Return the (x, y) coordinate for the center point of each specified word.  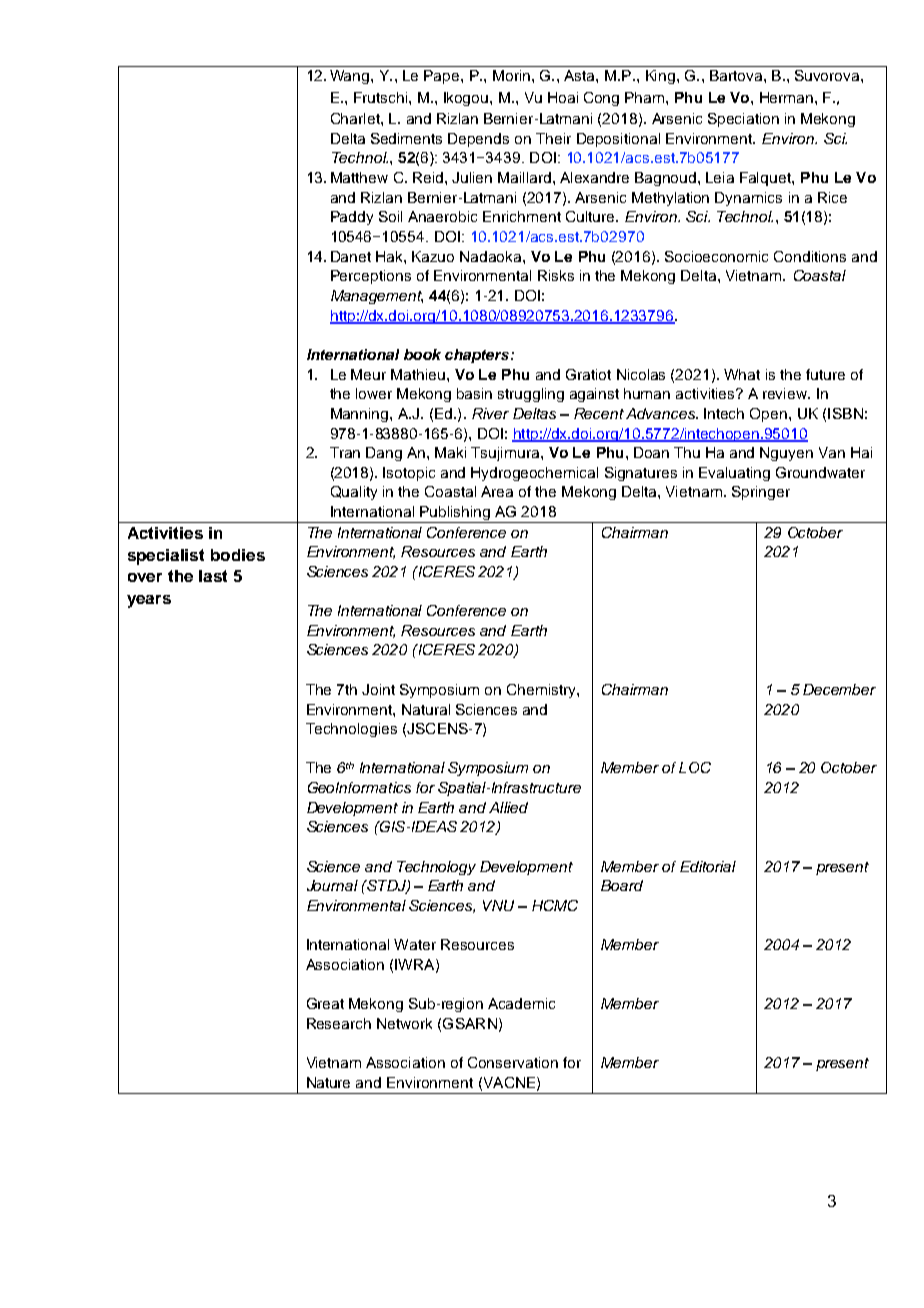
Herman (786, 97)
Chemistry (542, 691)
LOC (695, 767)
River (490, 413)
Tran (345, 452)
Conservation (513, 1062)
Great (325, 1003)
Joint (378, 689)
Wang (351, 77)
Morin (511, 75)
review (786, 393)
